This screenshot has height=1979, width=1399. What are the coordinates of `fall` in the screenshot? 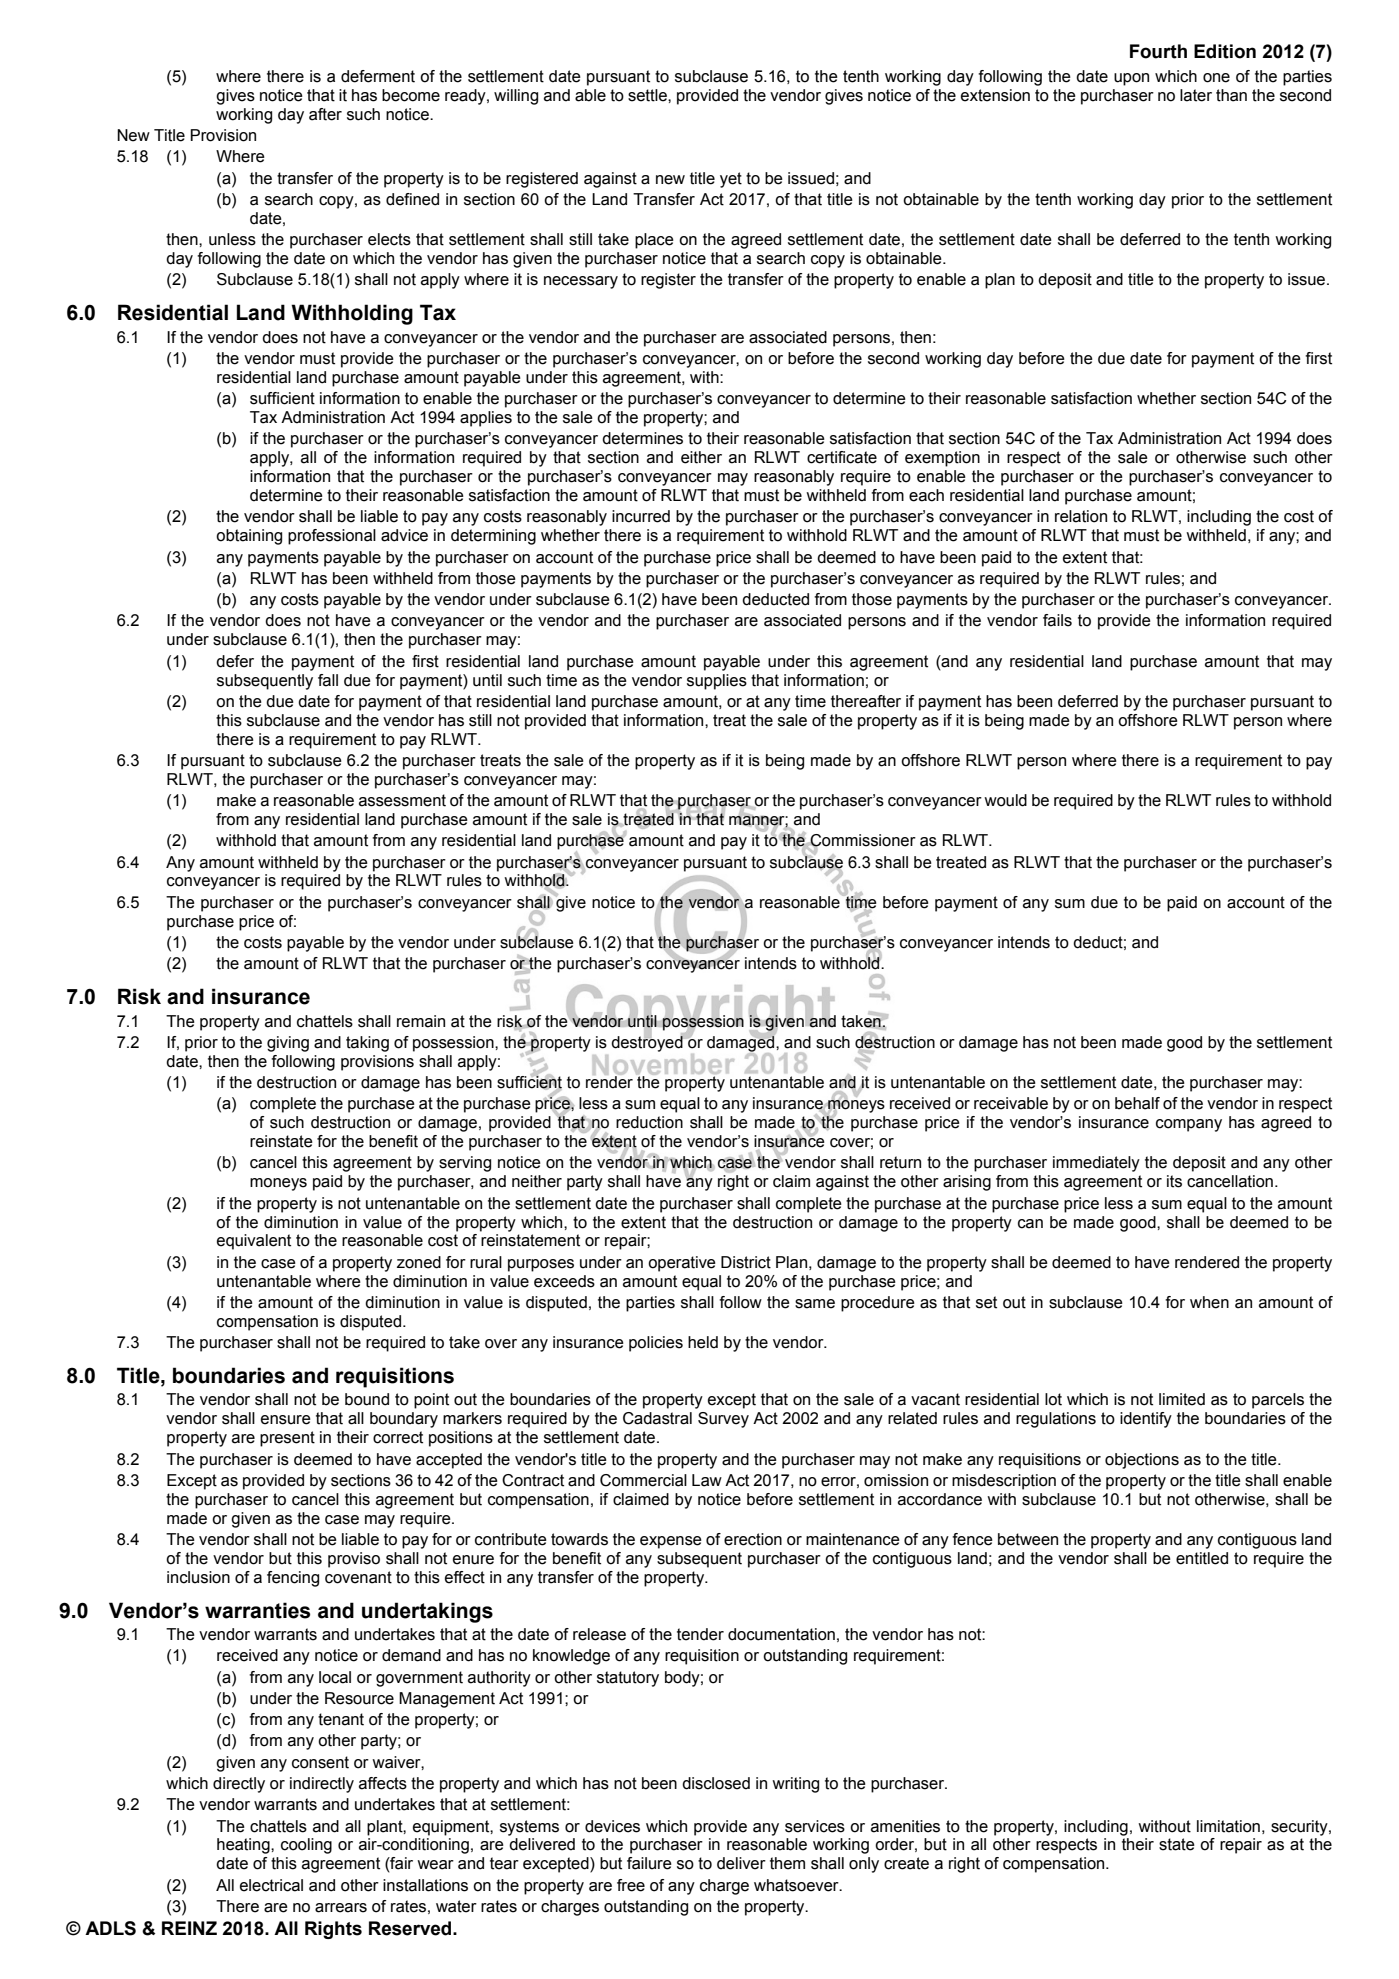 It's located at (328, 680).
